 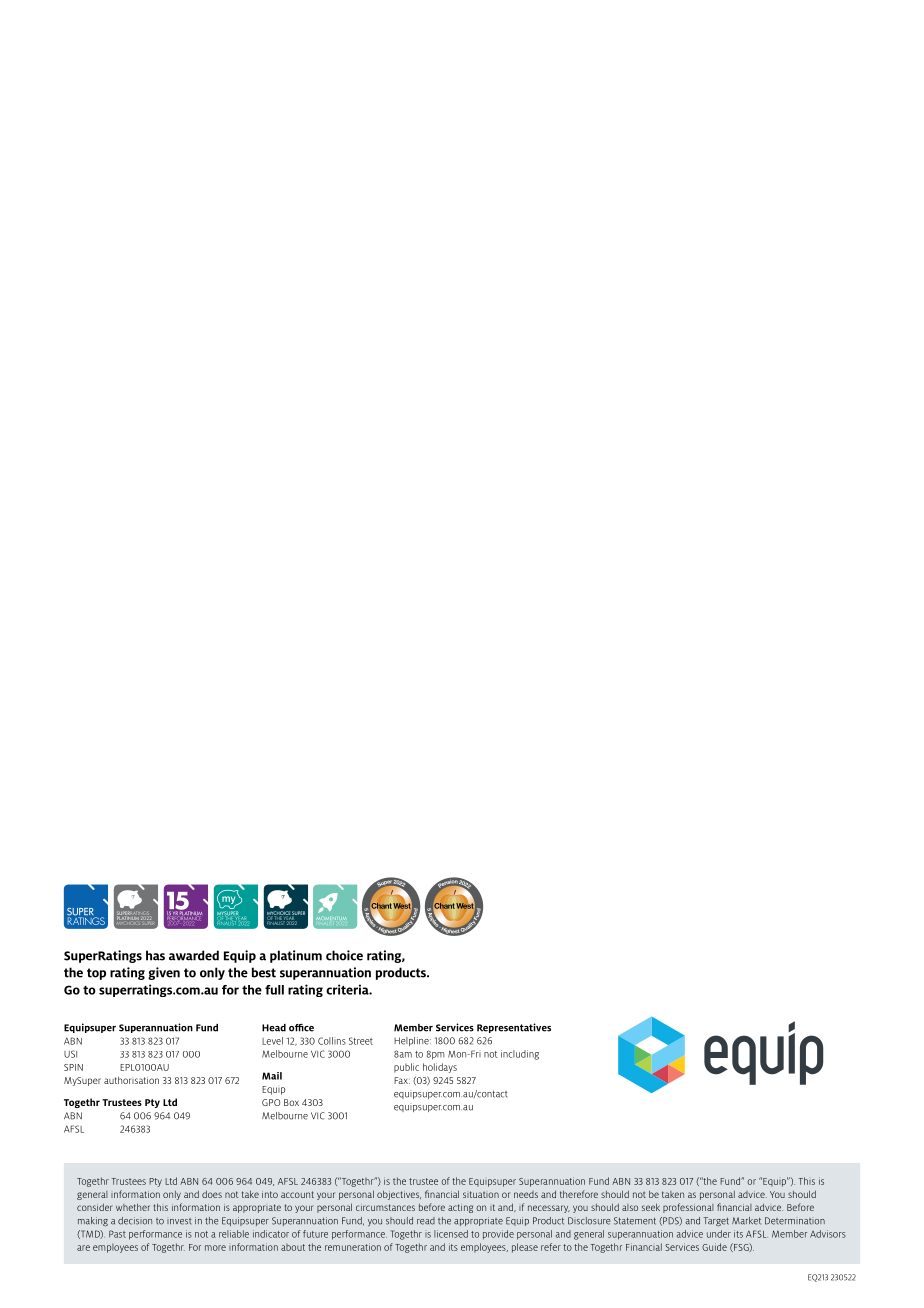 What do you see at coordinates (271, 1102) in the page?
I see `GPO` at bounding box center [271, 1102].
